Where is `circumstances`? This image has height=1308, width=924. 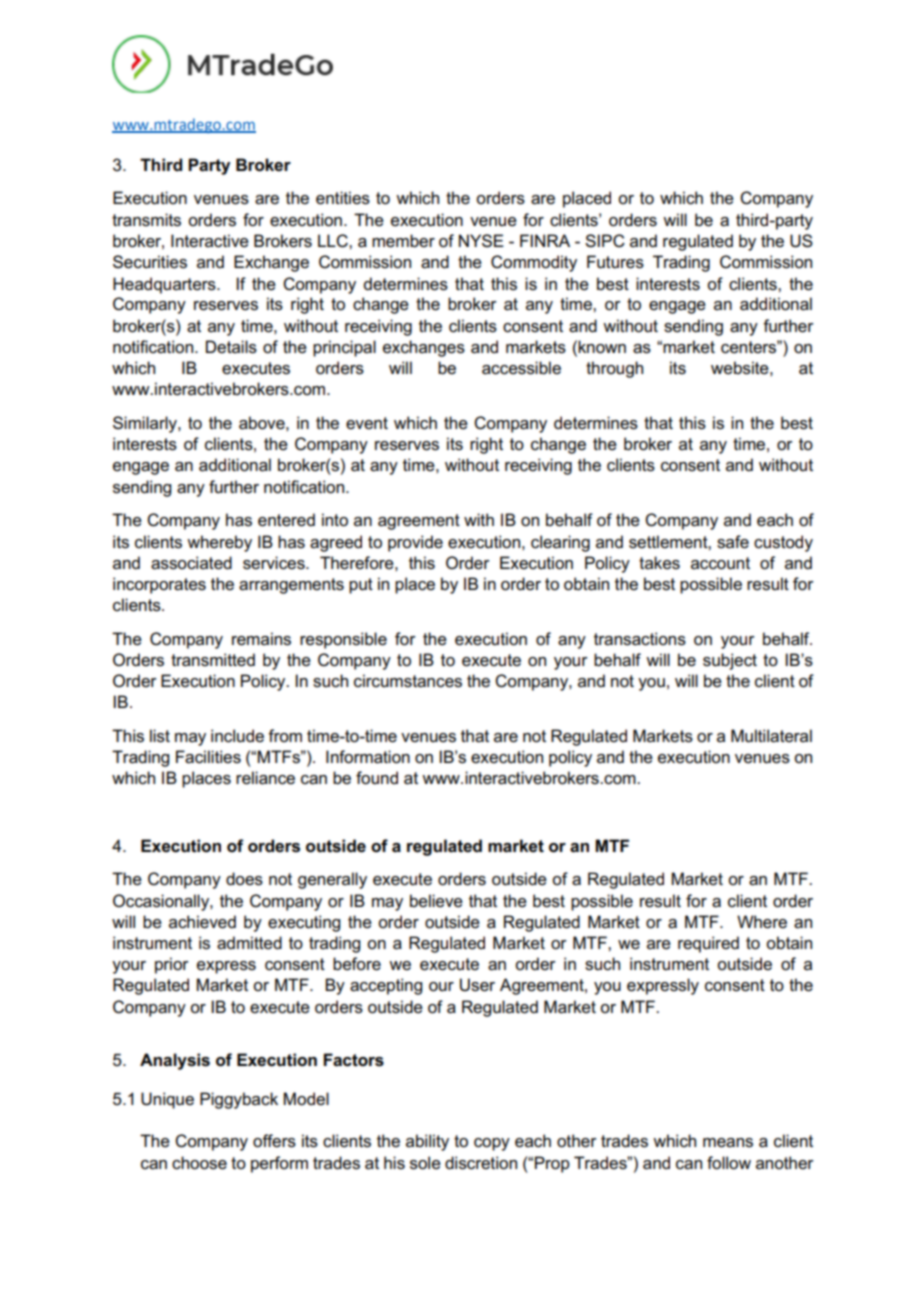 circumstances is located at coordinates (408, 681).
